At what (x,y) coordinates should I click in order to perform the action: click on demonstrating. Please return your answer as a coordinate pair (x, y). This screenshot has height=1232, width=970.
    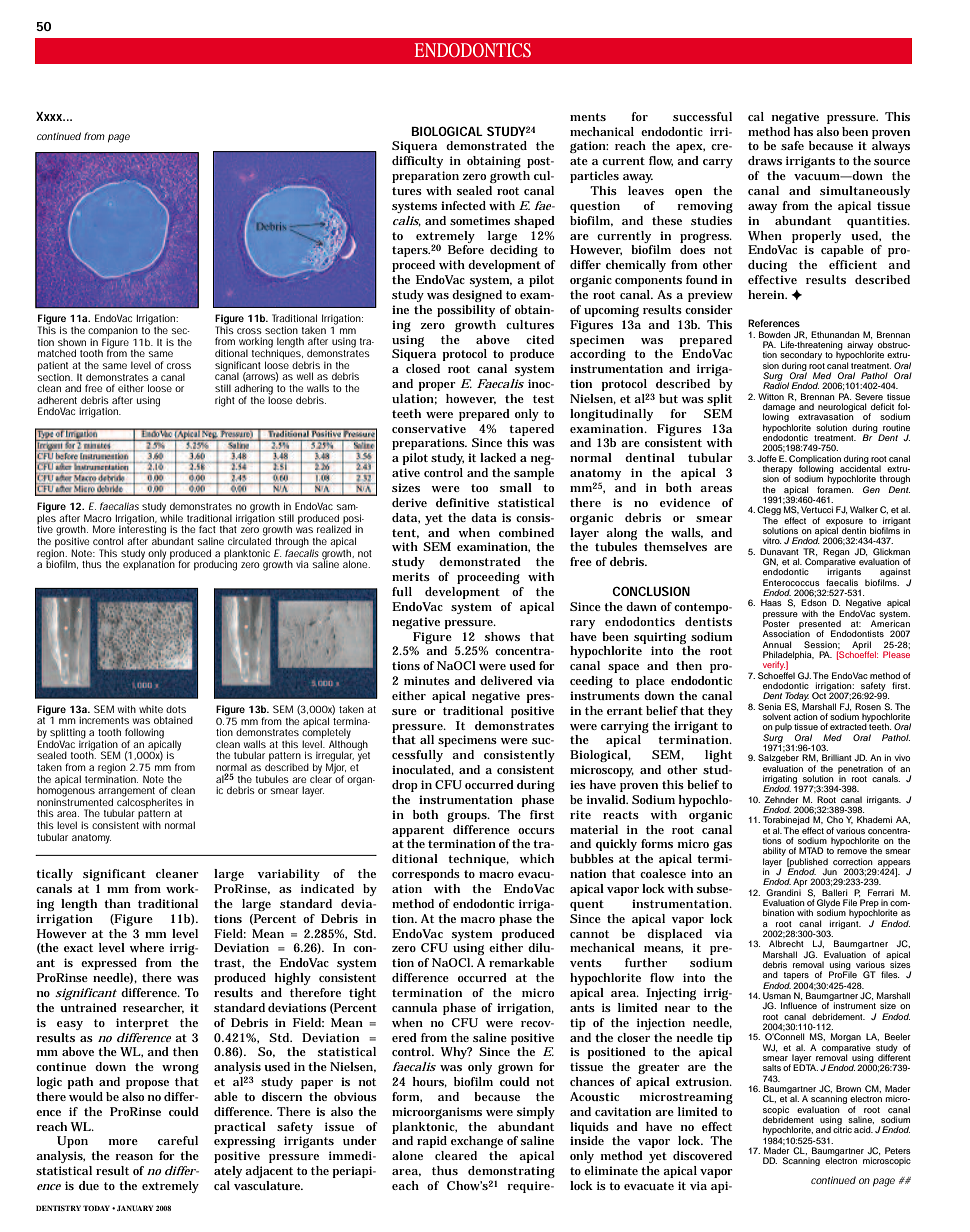
    Looking at the image, I should click on (511, 1173).
